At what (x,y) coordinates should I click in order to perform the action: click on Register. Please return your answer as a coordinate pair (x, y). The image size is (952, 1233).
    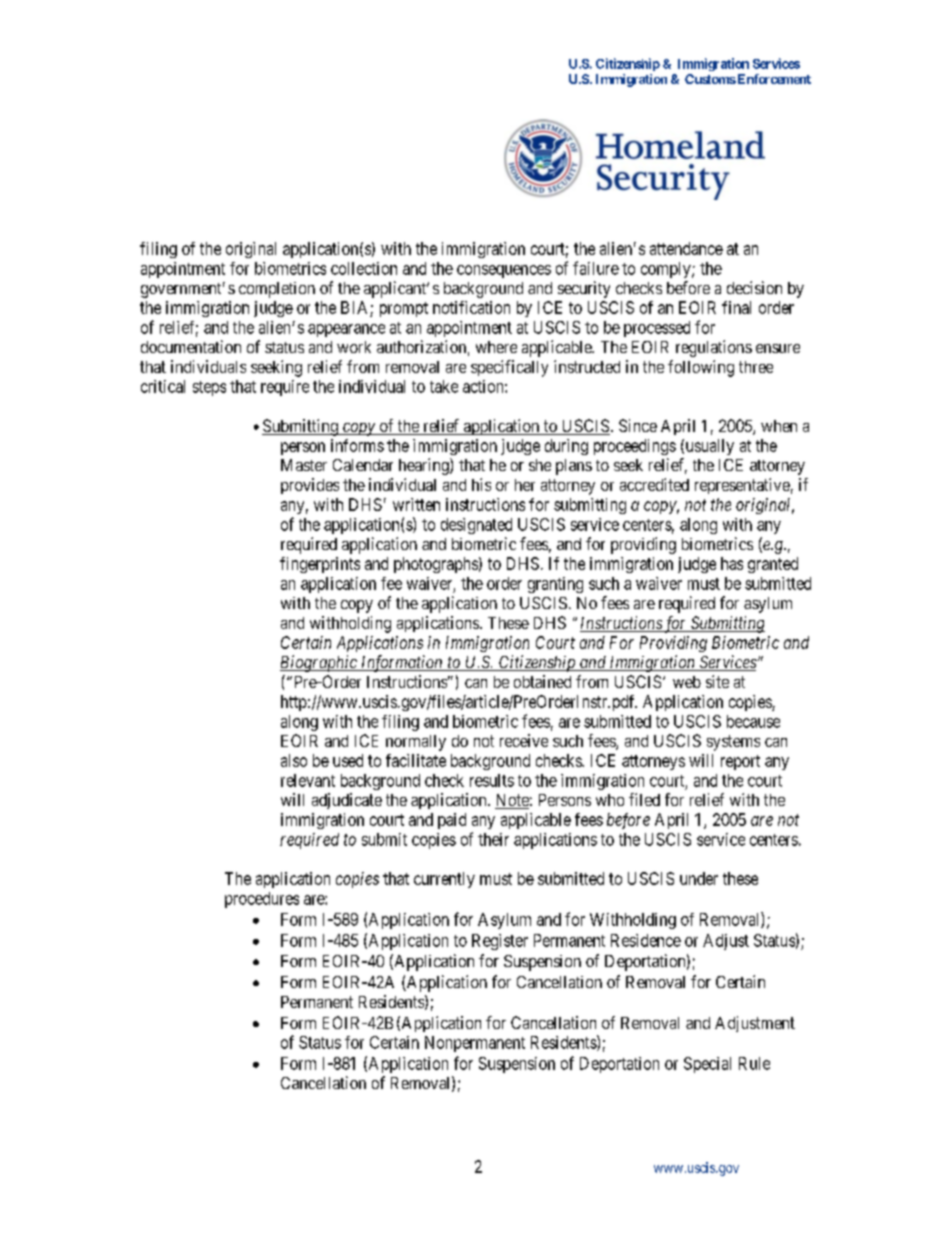
    Looking at the image, I should click on (500, 942).
